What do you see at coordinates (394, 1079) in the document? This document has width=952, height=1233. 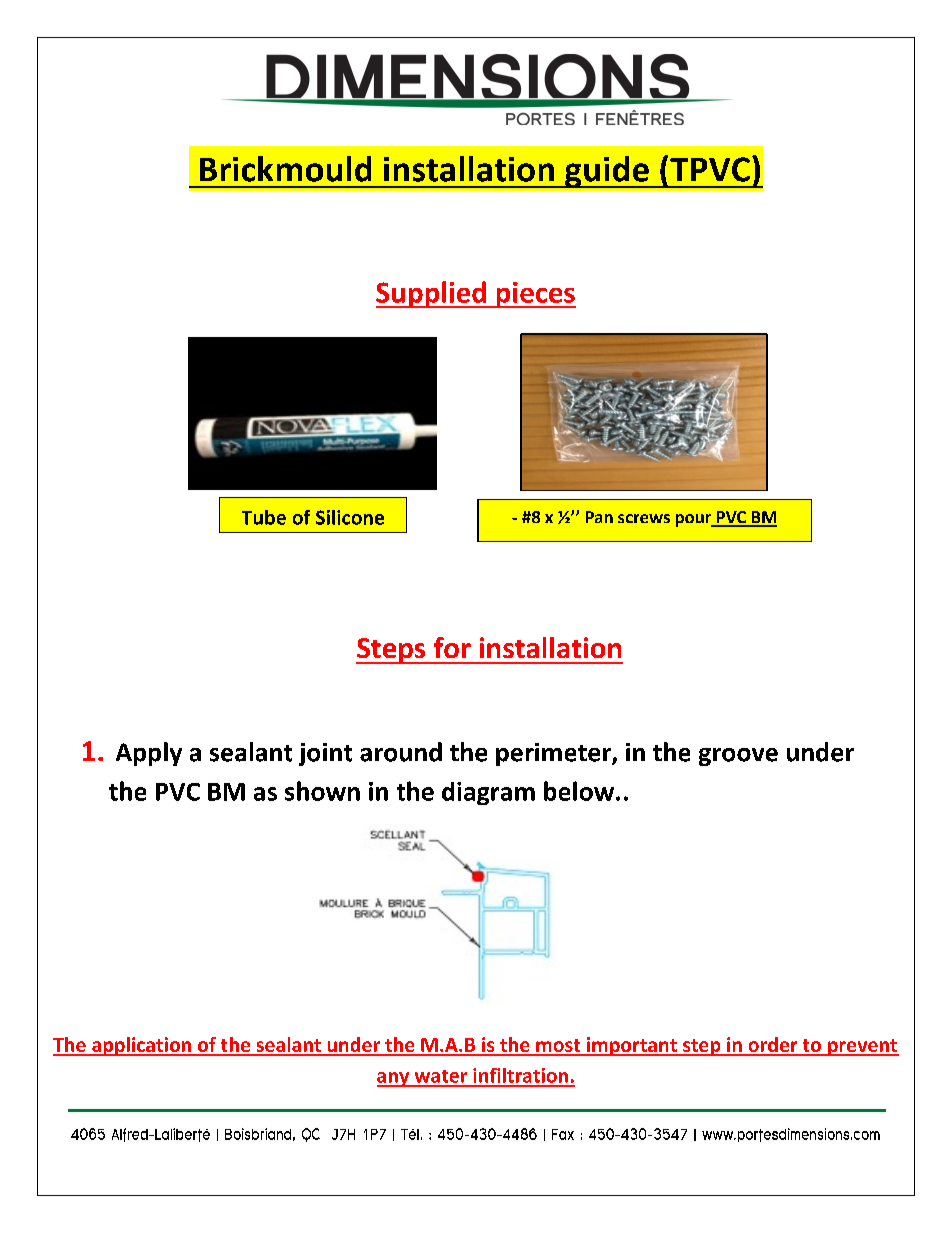 I see `any` at bounding box center [394, 1079].
